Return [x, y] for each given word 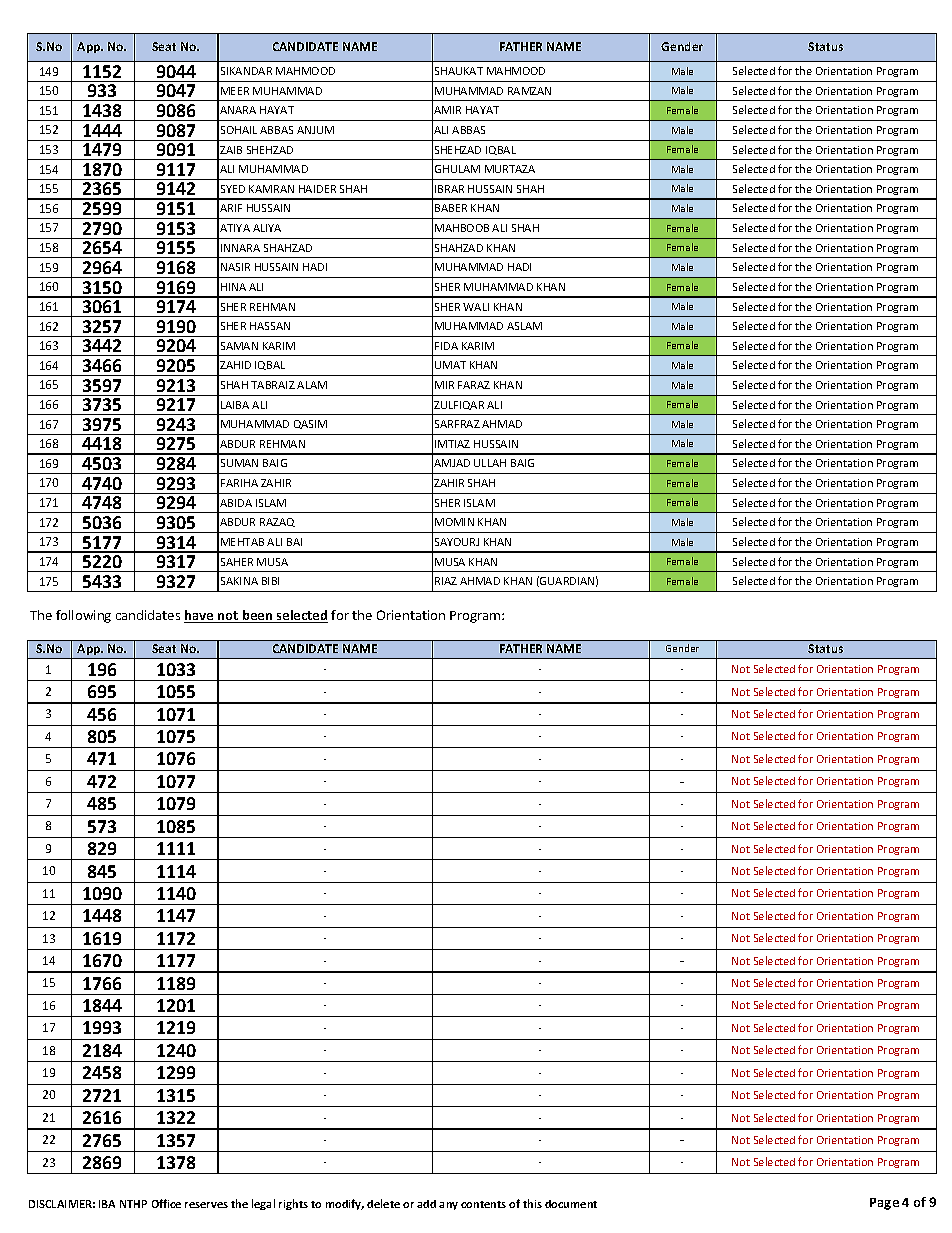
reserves [206, 1205]
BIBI [270, 581]
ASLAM [524, 326]
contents [483, 1204]
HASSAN [270, 326]
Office [166, 1203]
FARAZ [474, 385]
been [258, 616]
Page [884, 1204]
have [200, 616]
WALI [476, 307]
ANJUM [315, 130]
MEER [235, 91]
